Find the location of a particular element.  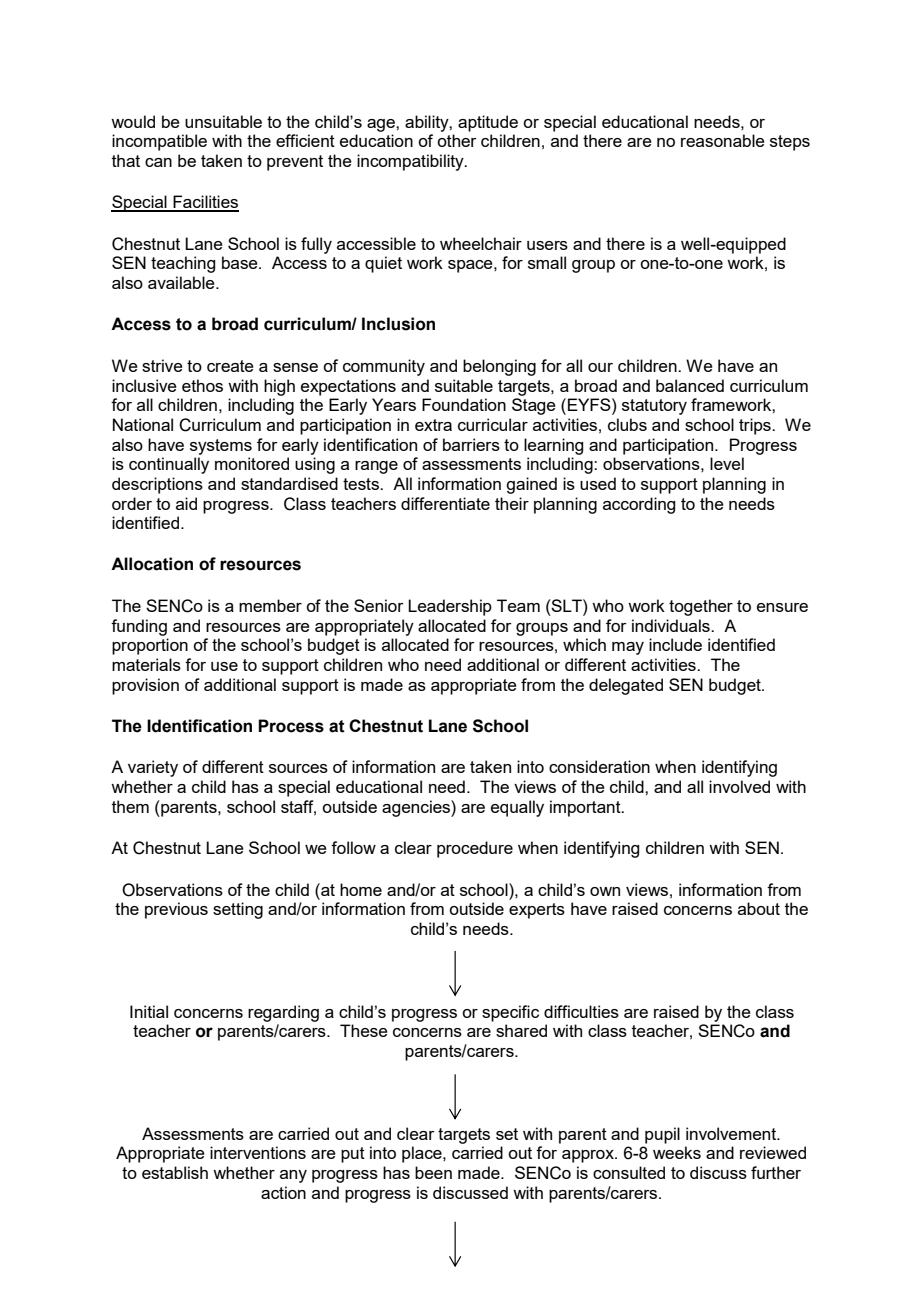

proportion is located at coordinates (150, 646).
